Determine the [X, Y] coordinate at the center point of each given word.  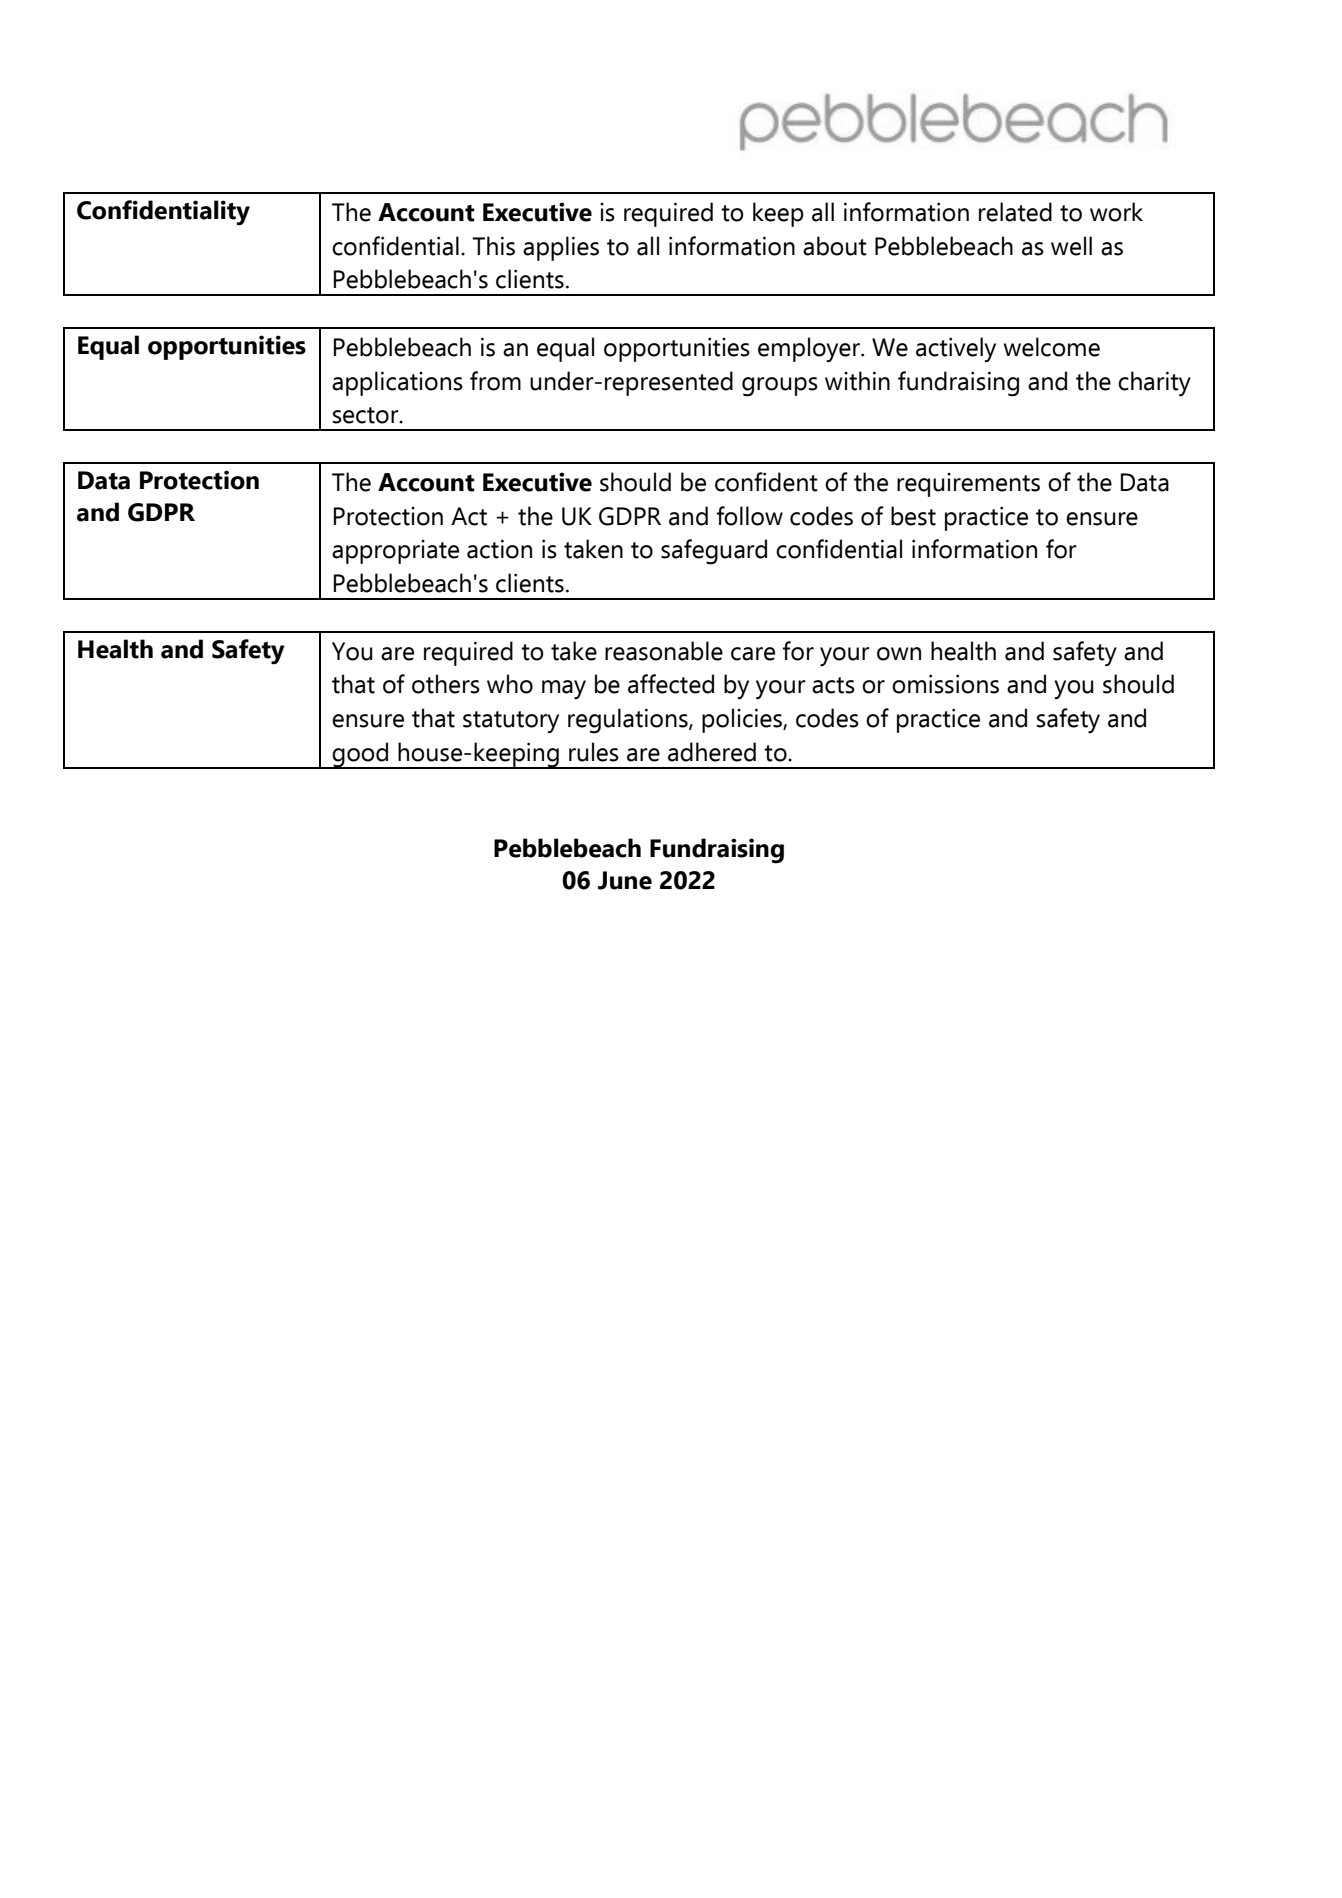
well [1071, 246]
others [446, 684]
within [857, 381]
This [493, 246]
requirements [968, 485]
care [753, 654]
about [835, 246]
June [625, 880]
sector [367, 415]
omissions [945, 684]
